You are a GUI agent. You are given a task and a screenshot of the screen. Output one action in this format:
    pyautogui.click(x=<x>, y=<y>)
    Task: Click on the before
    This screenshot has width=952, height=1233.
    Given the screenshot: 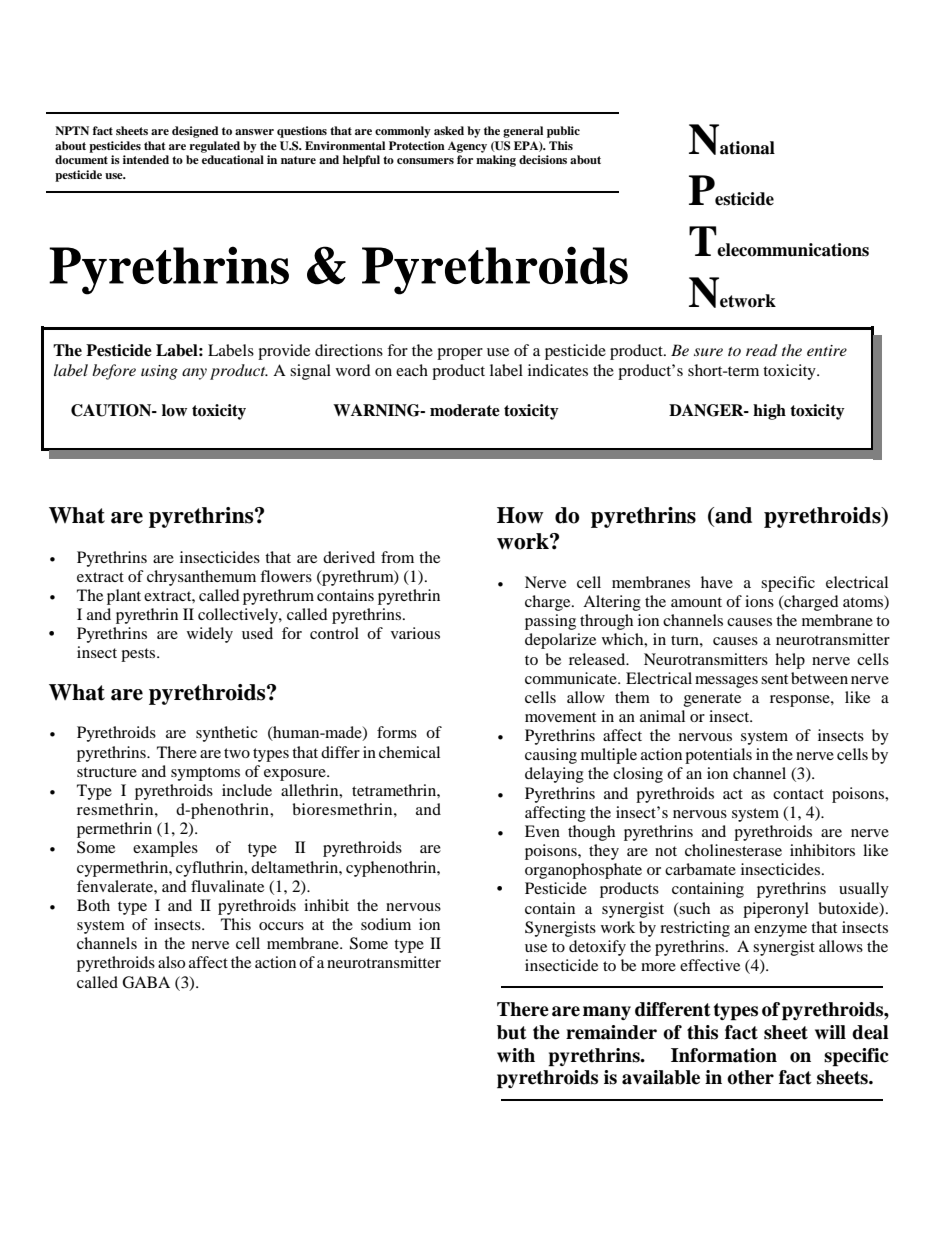 What is the action you would take?
    pyautogui.click(x=114, y=372)
